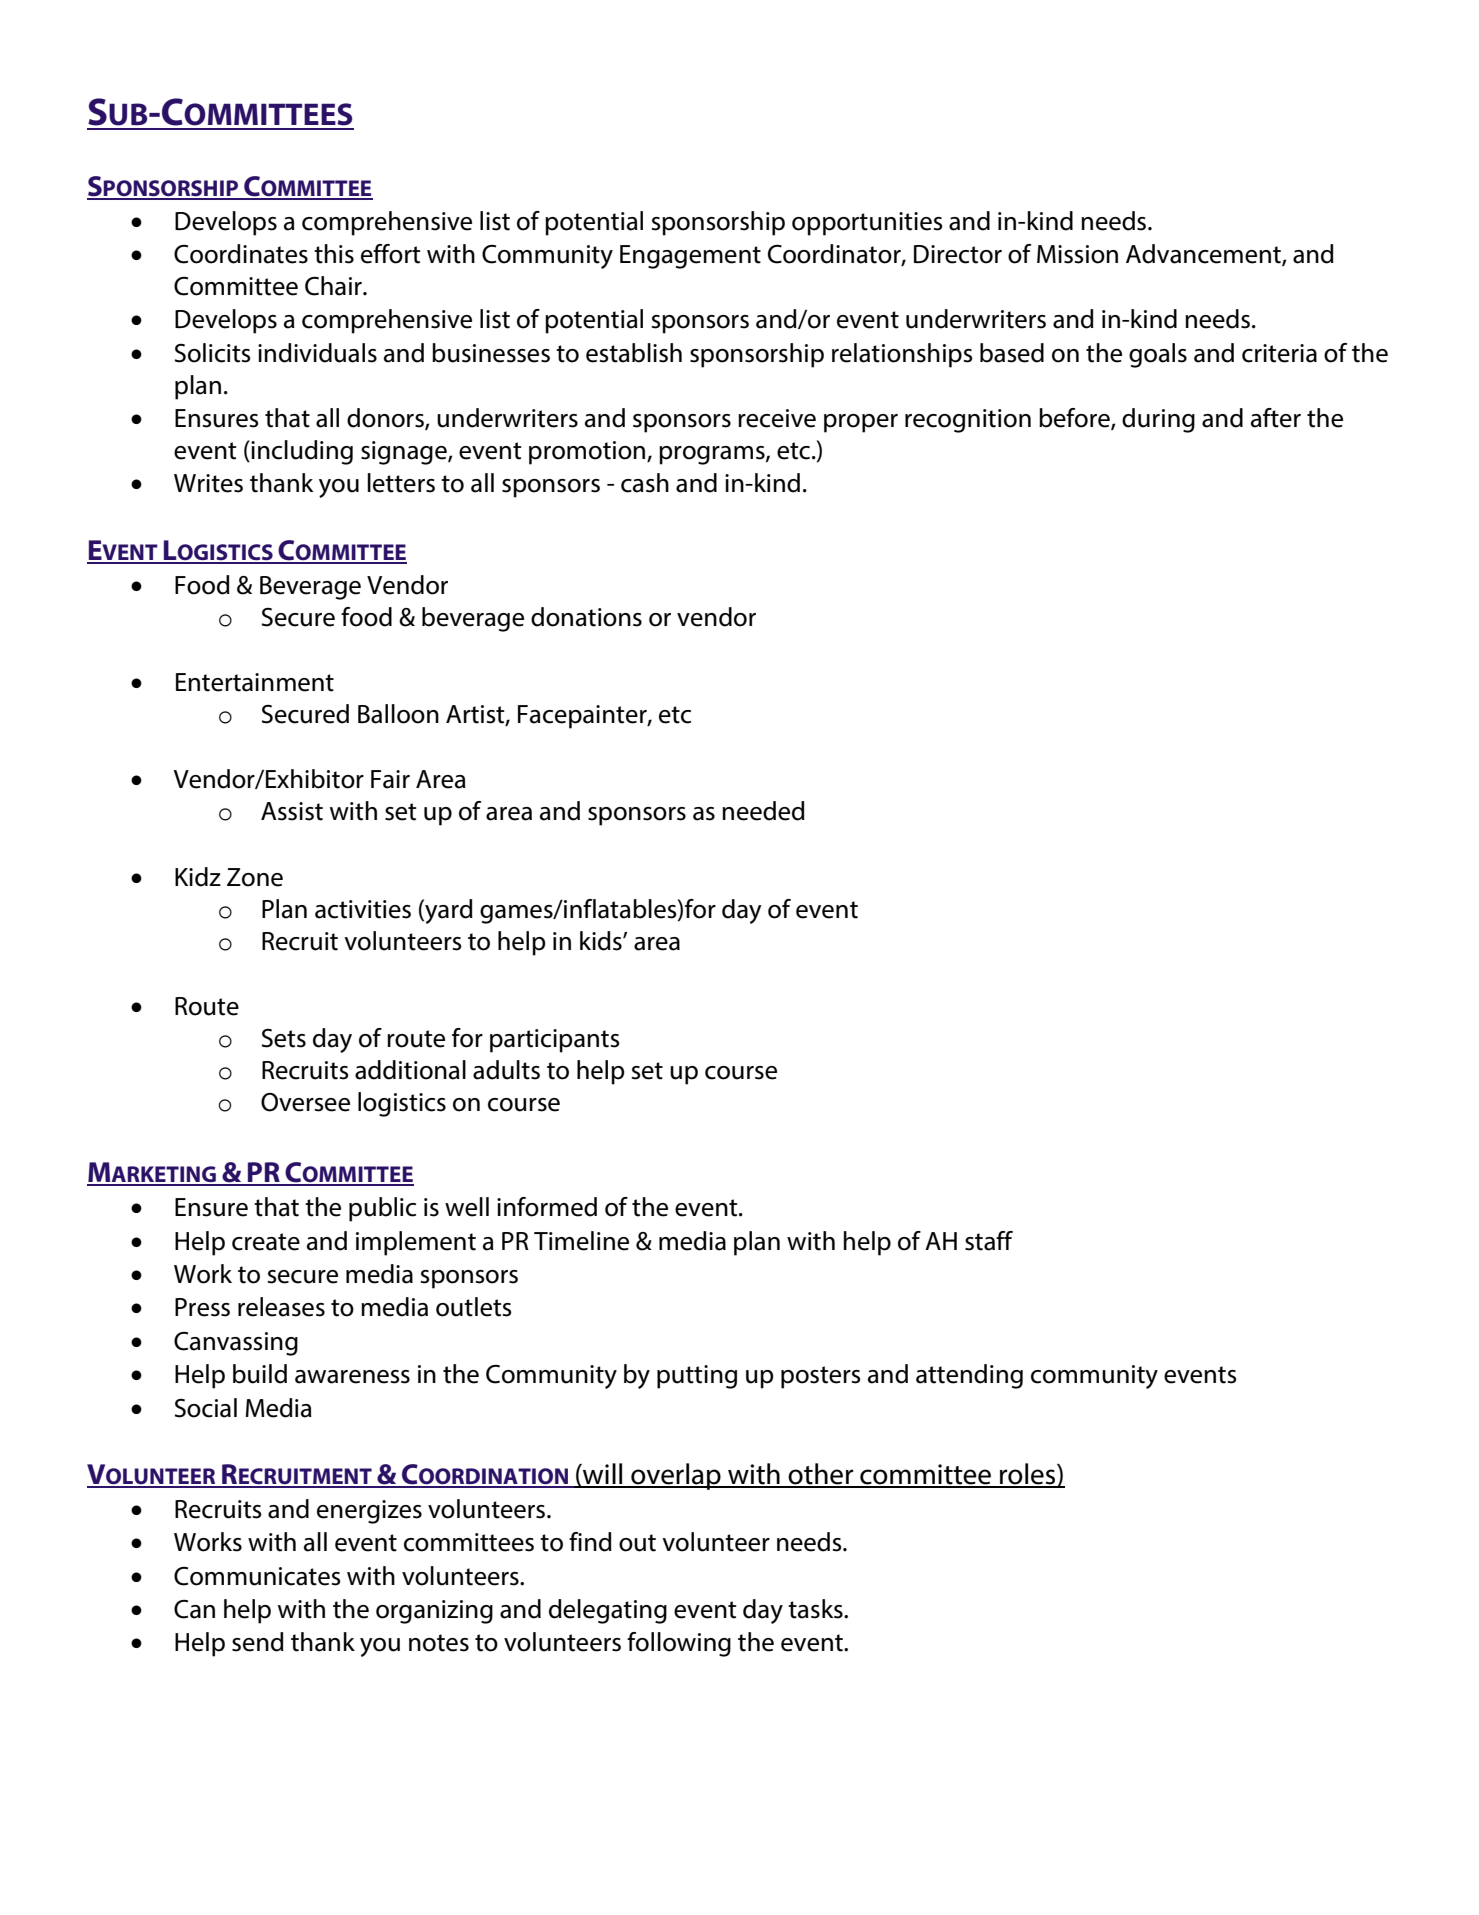  I want to click on Oversee, so click(305, 1102).
